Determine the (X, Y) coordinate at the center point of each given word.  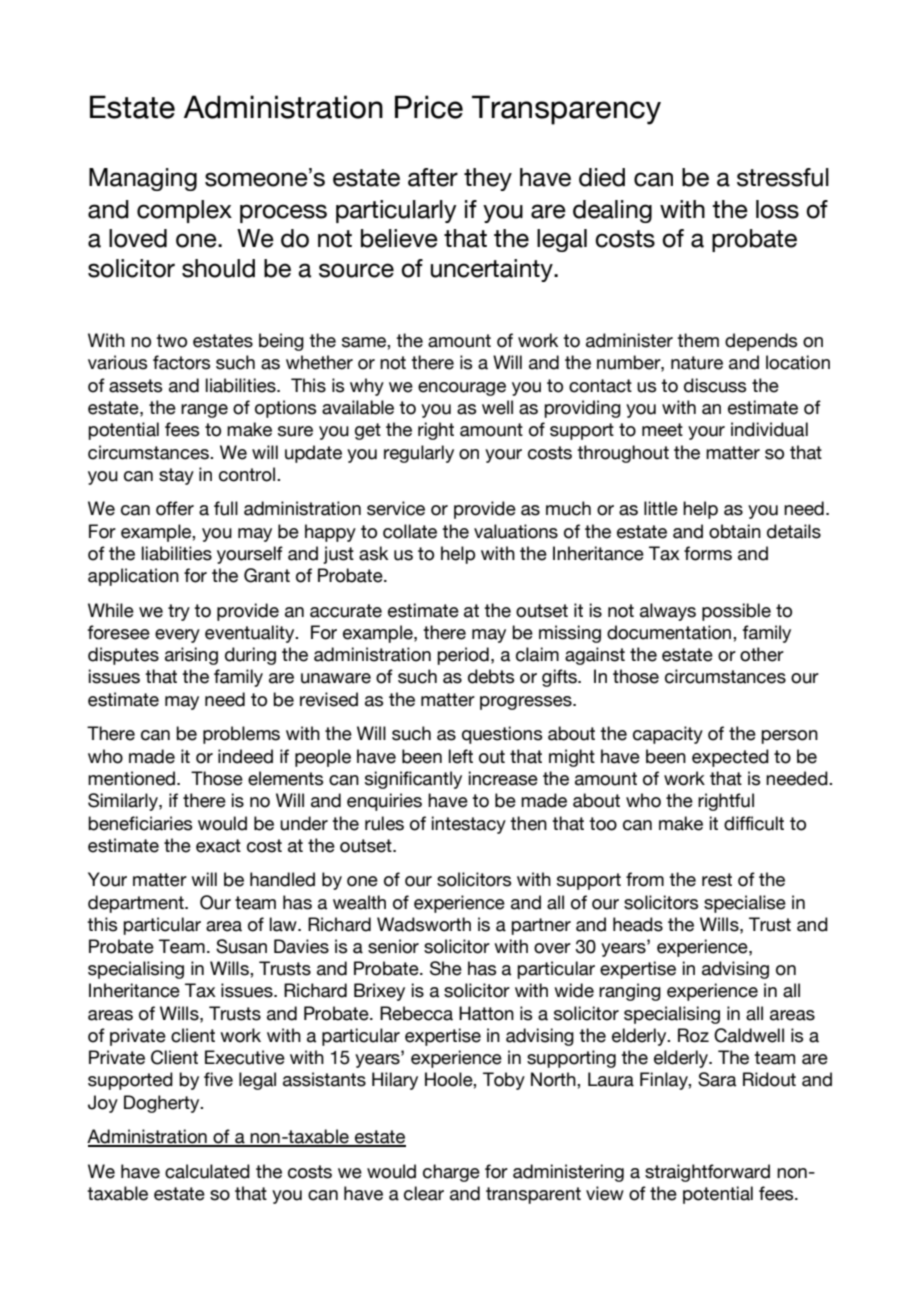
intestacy (469, 825)
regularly (419, 454)
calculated (207, 1171)
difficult (754, 823)
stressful (783, 177)
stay (176, 476)
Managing (143, 179)
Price (429, 107)
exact (218, 846)
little (661, 508)
